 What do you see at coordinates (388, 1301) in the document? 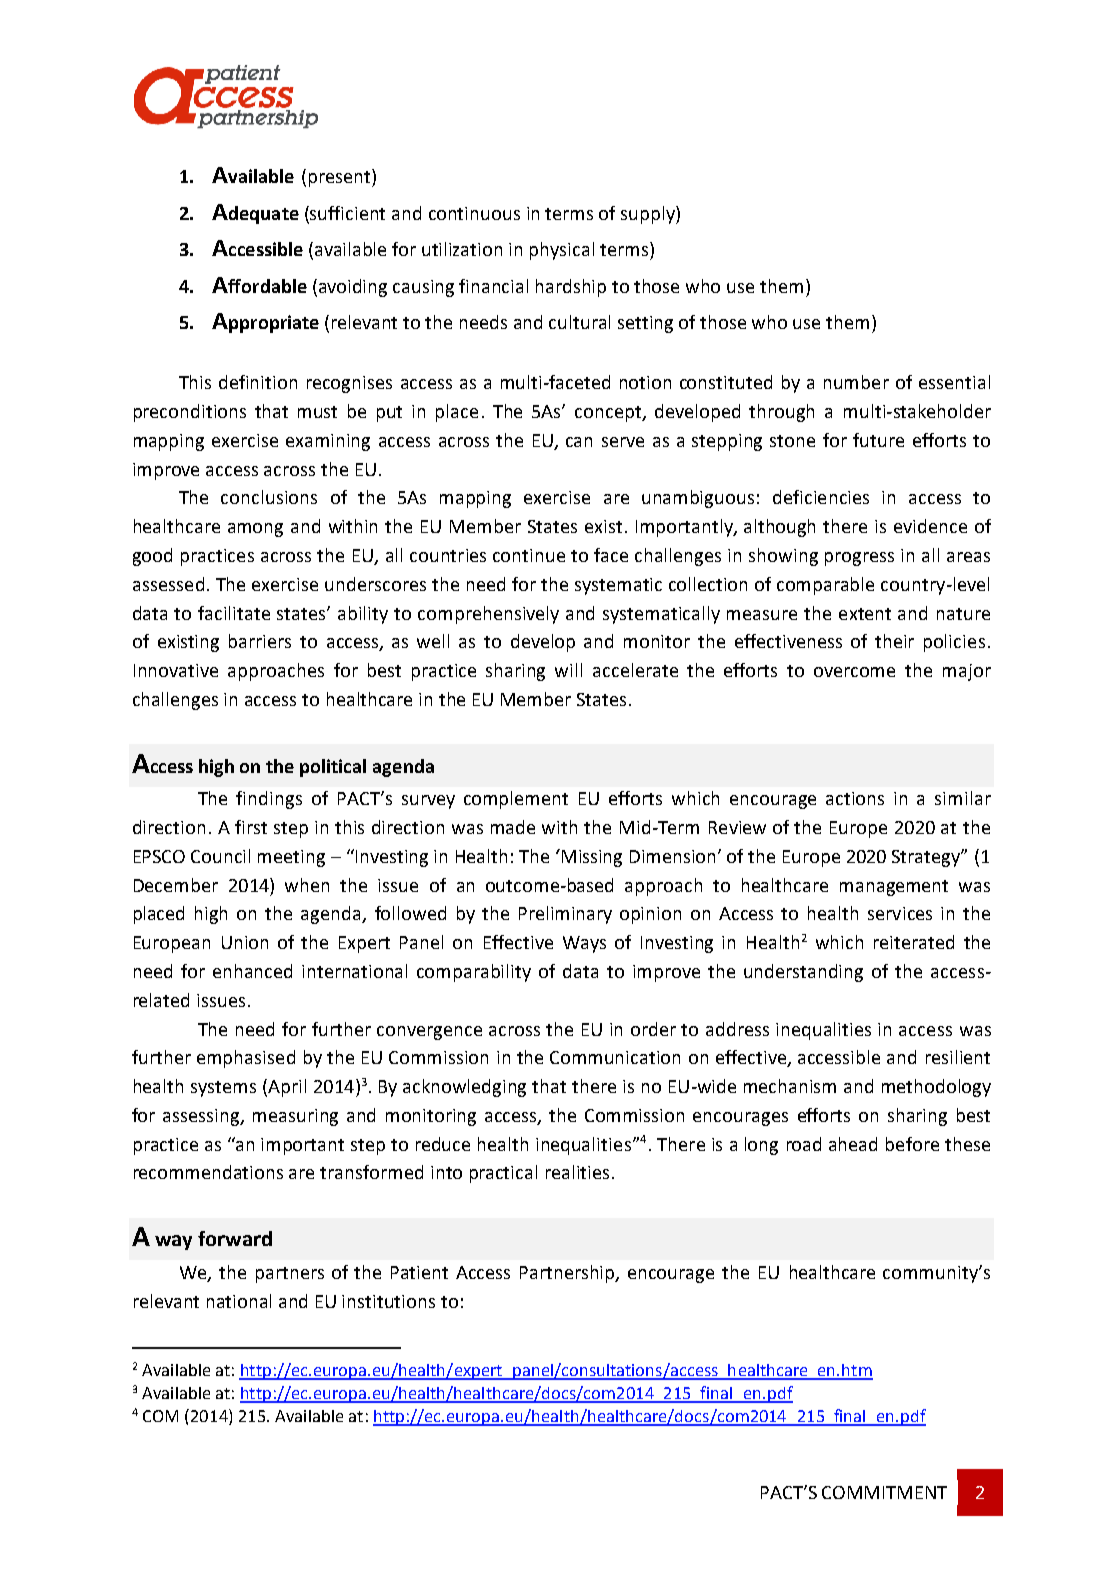
I see `institutions` at bounding box center [388, 1301].
